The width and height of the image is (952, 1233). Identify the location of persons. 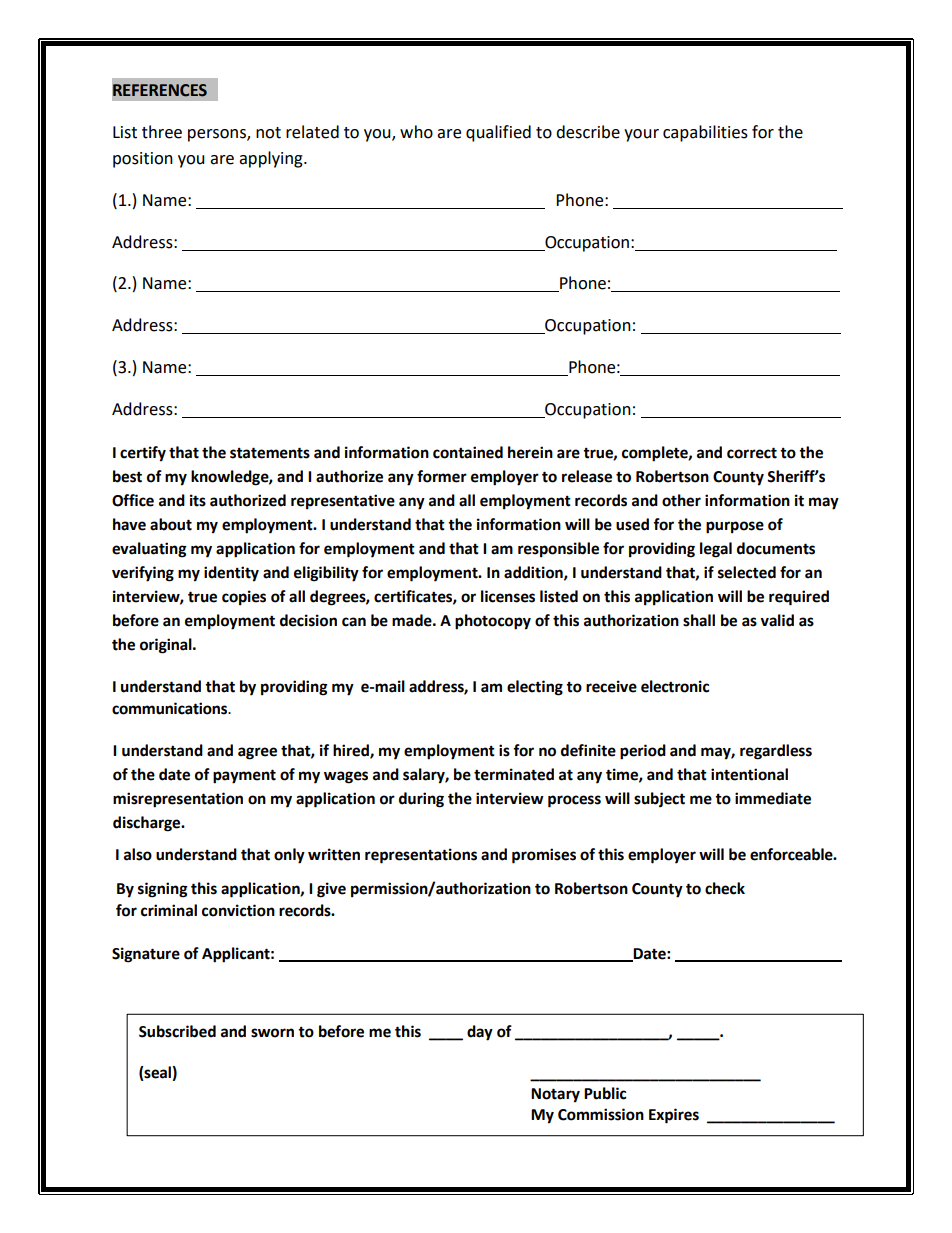
(218, 135).
